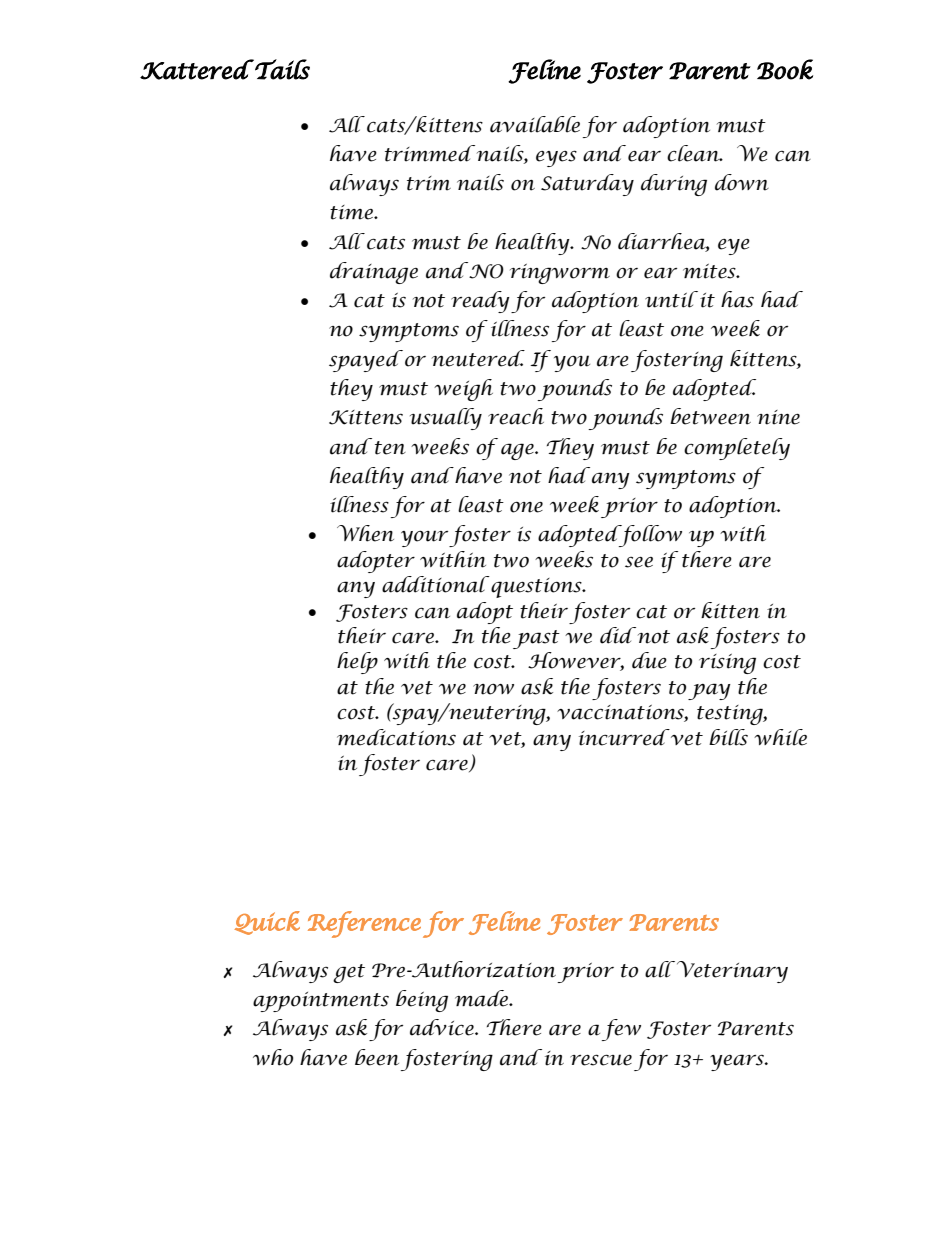 The width and height of the image is (952, 1233). Describe the element at coordinates (710, 416) in the image. I see `between` at that location.
